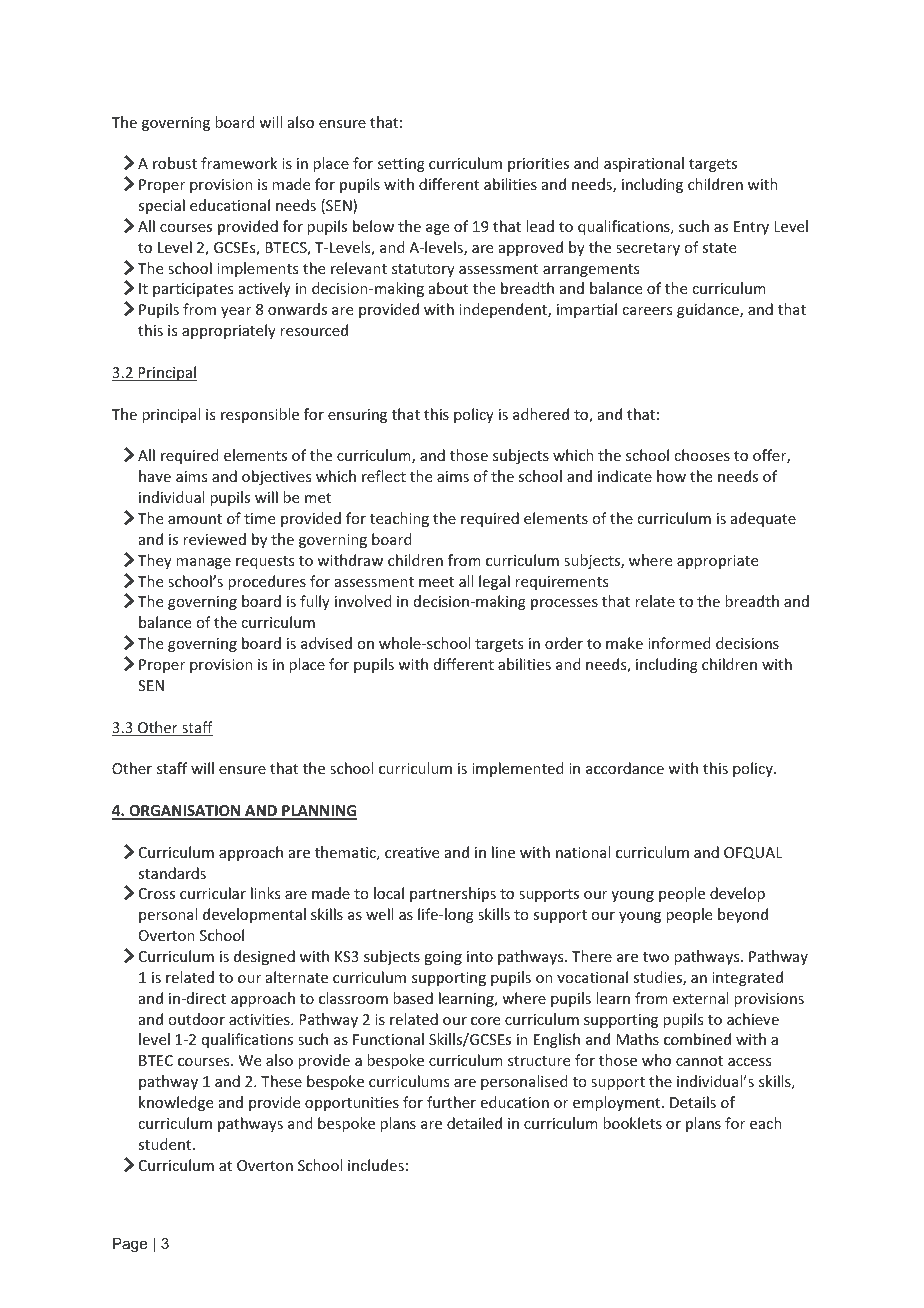  I want to click on special, so click(161, 206).
